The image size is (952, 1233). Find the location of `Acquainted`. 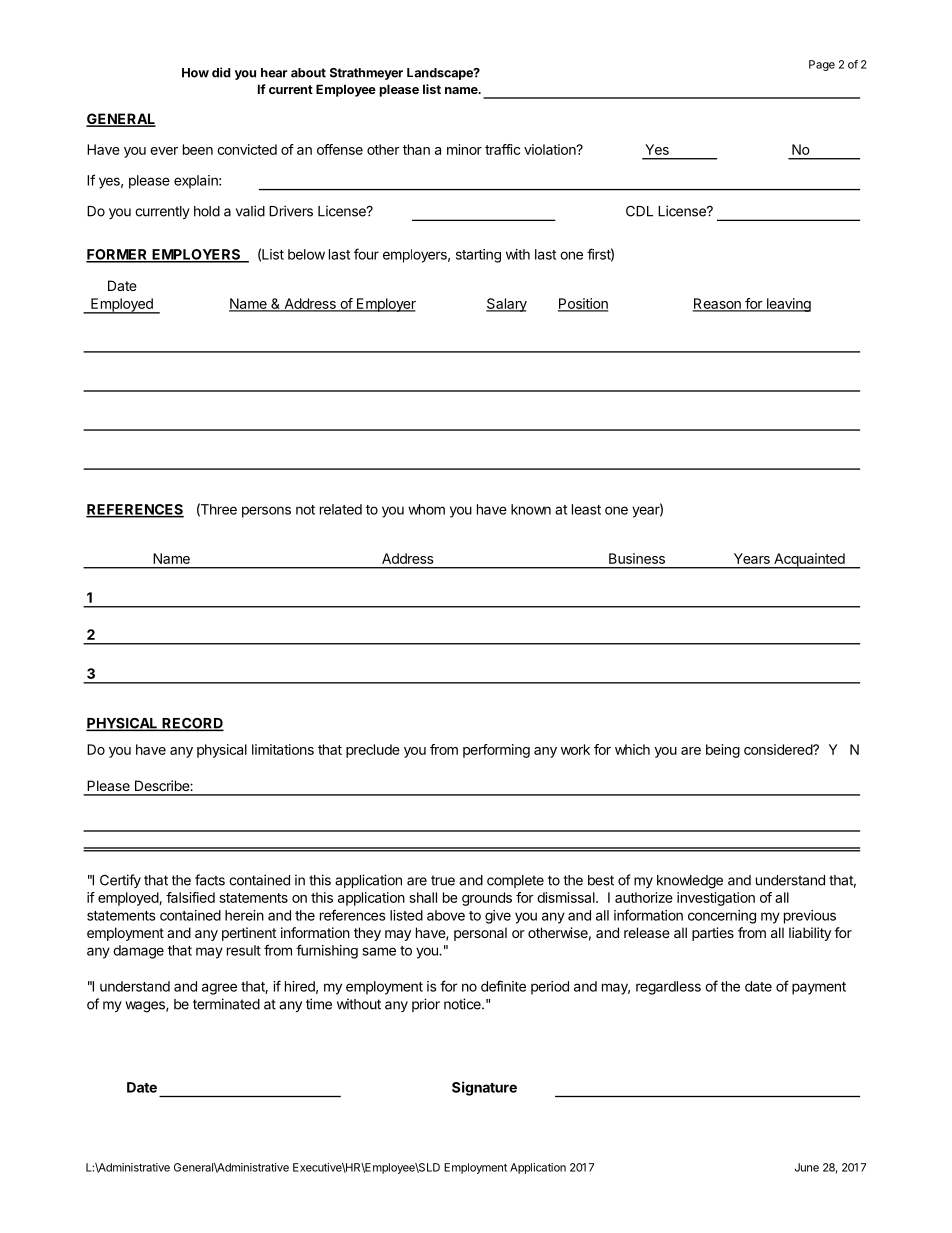

Acquainted is located at coordinates (809, 561).
